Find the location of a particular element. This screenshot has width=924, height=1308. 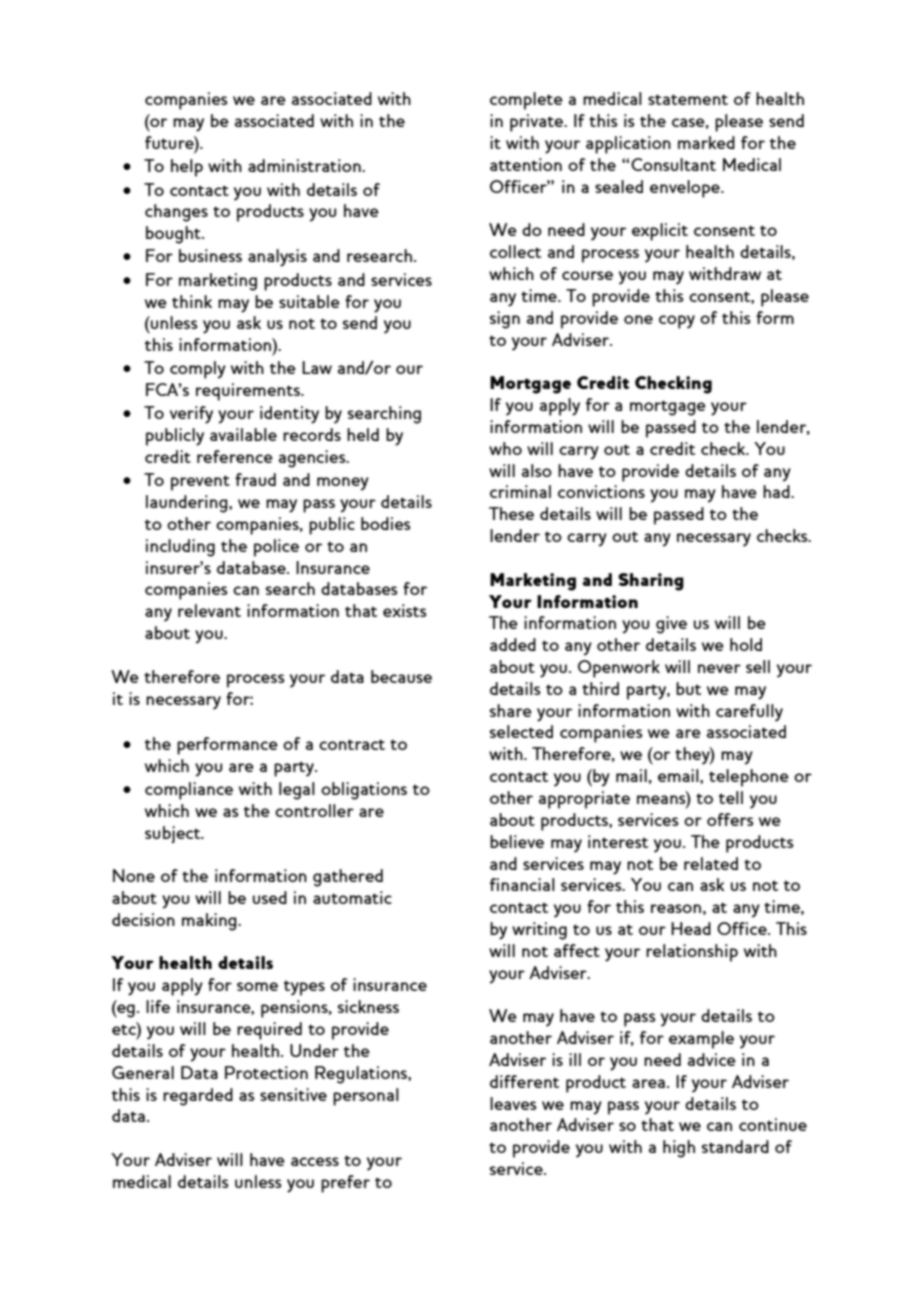

help is located at coordinates (187, 168).
